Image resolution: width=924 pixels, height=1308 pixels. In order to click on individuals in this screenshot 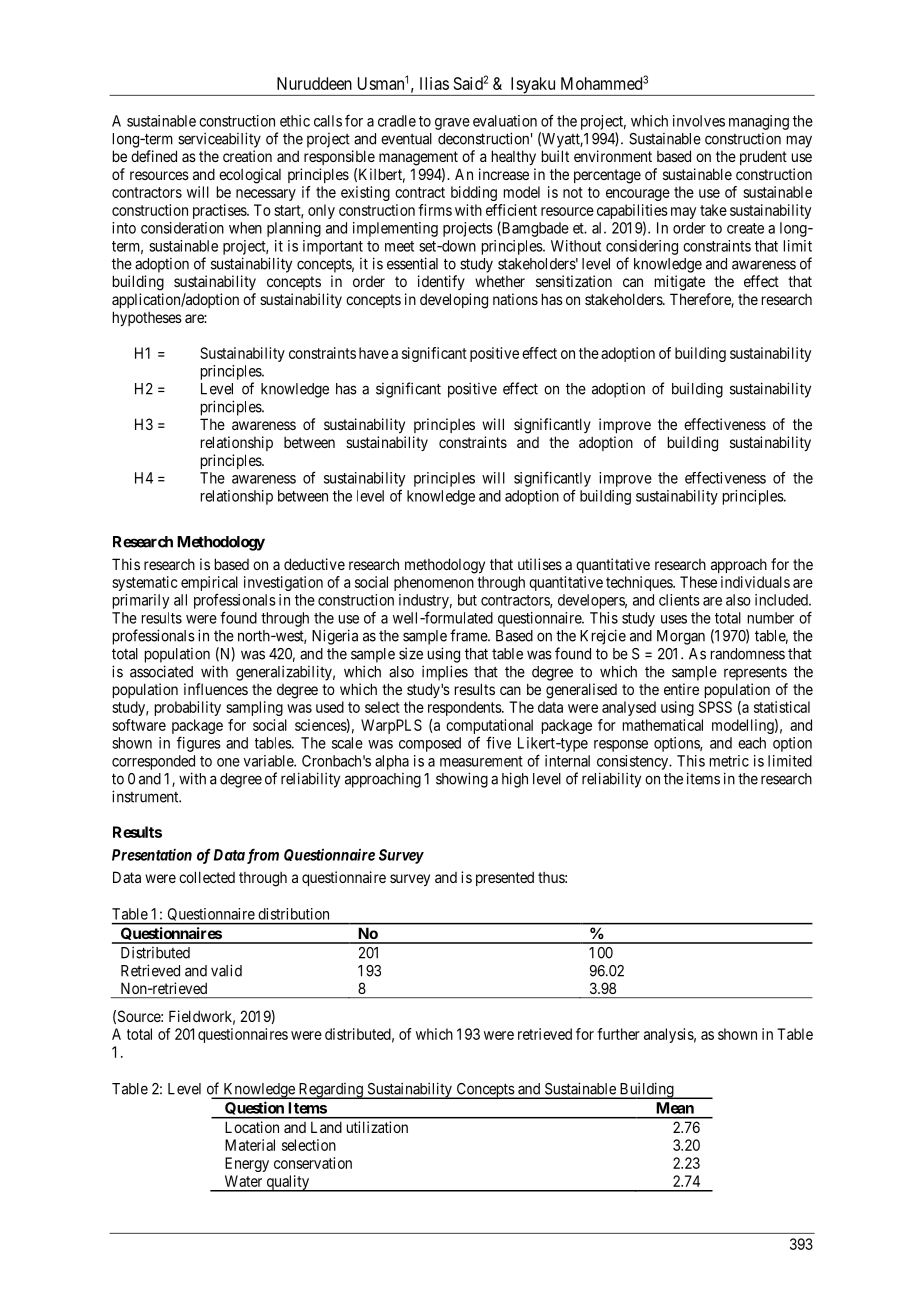, I will do `click(755, 582)`.
